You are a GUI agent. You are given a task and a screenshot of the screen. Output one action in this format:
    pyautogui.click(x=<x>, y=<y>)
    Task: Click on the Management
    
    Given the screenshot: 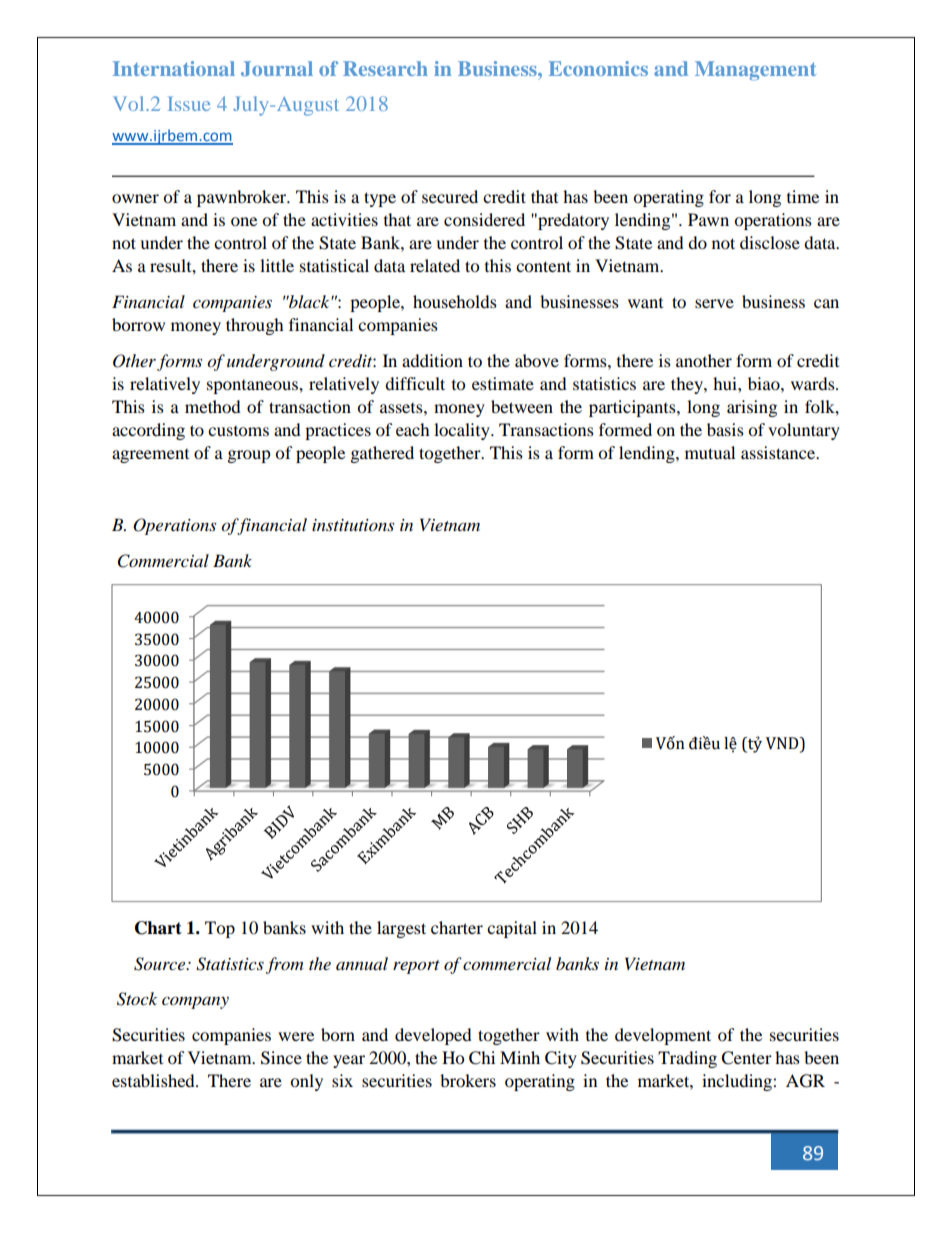 What is the action you would take?
    pyautogui.click(x=755, y=71)
